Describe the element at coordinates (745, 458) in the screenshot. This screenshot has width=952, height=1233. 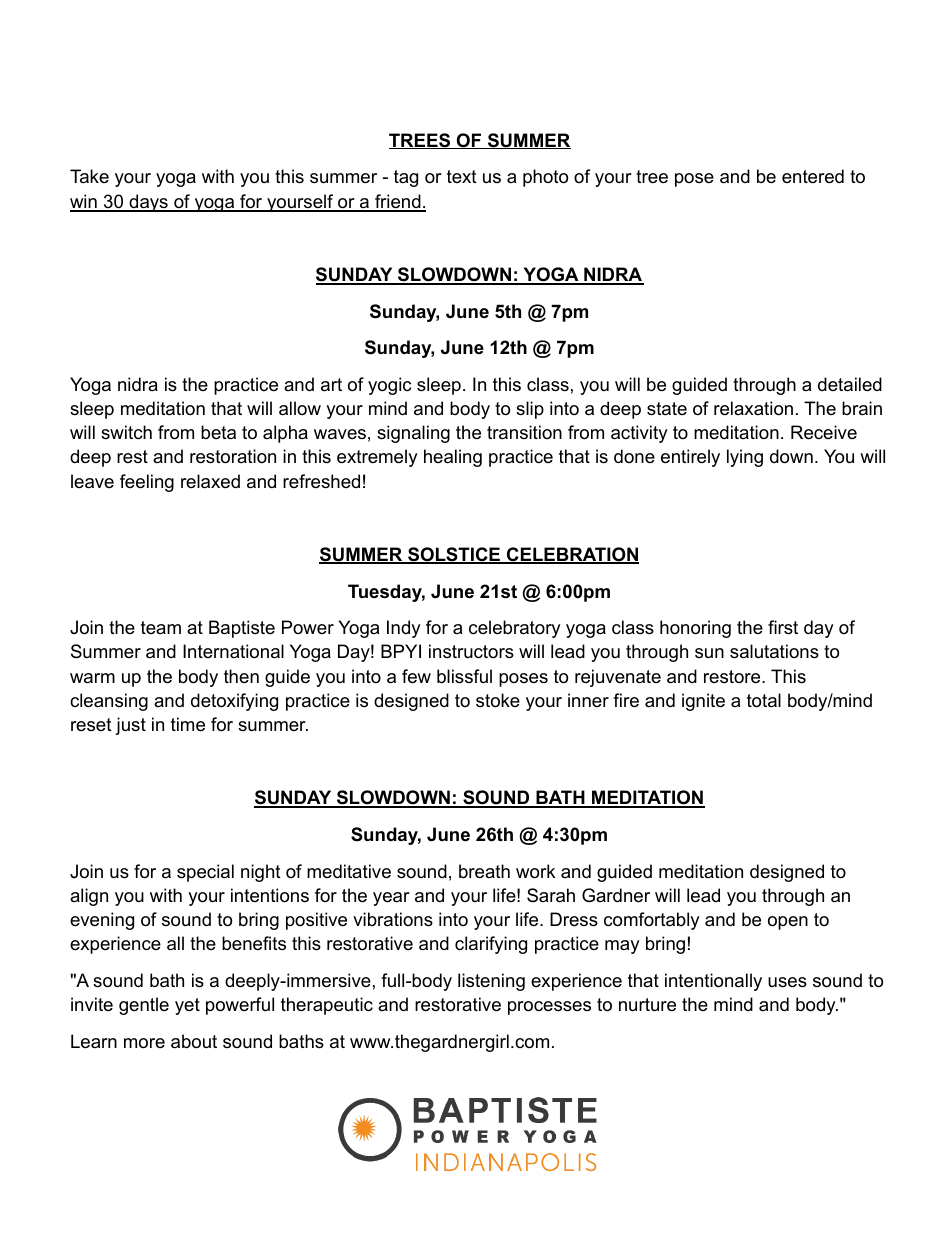
I see `lying` at that location.
